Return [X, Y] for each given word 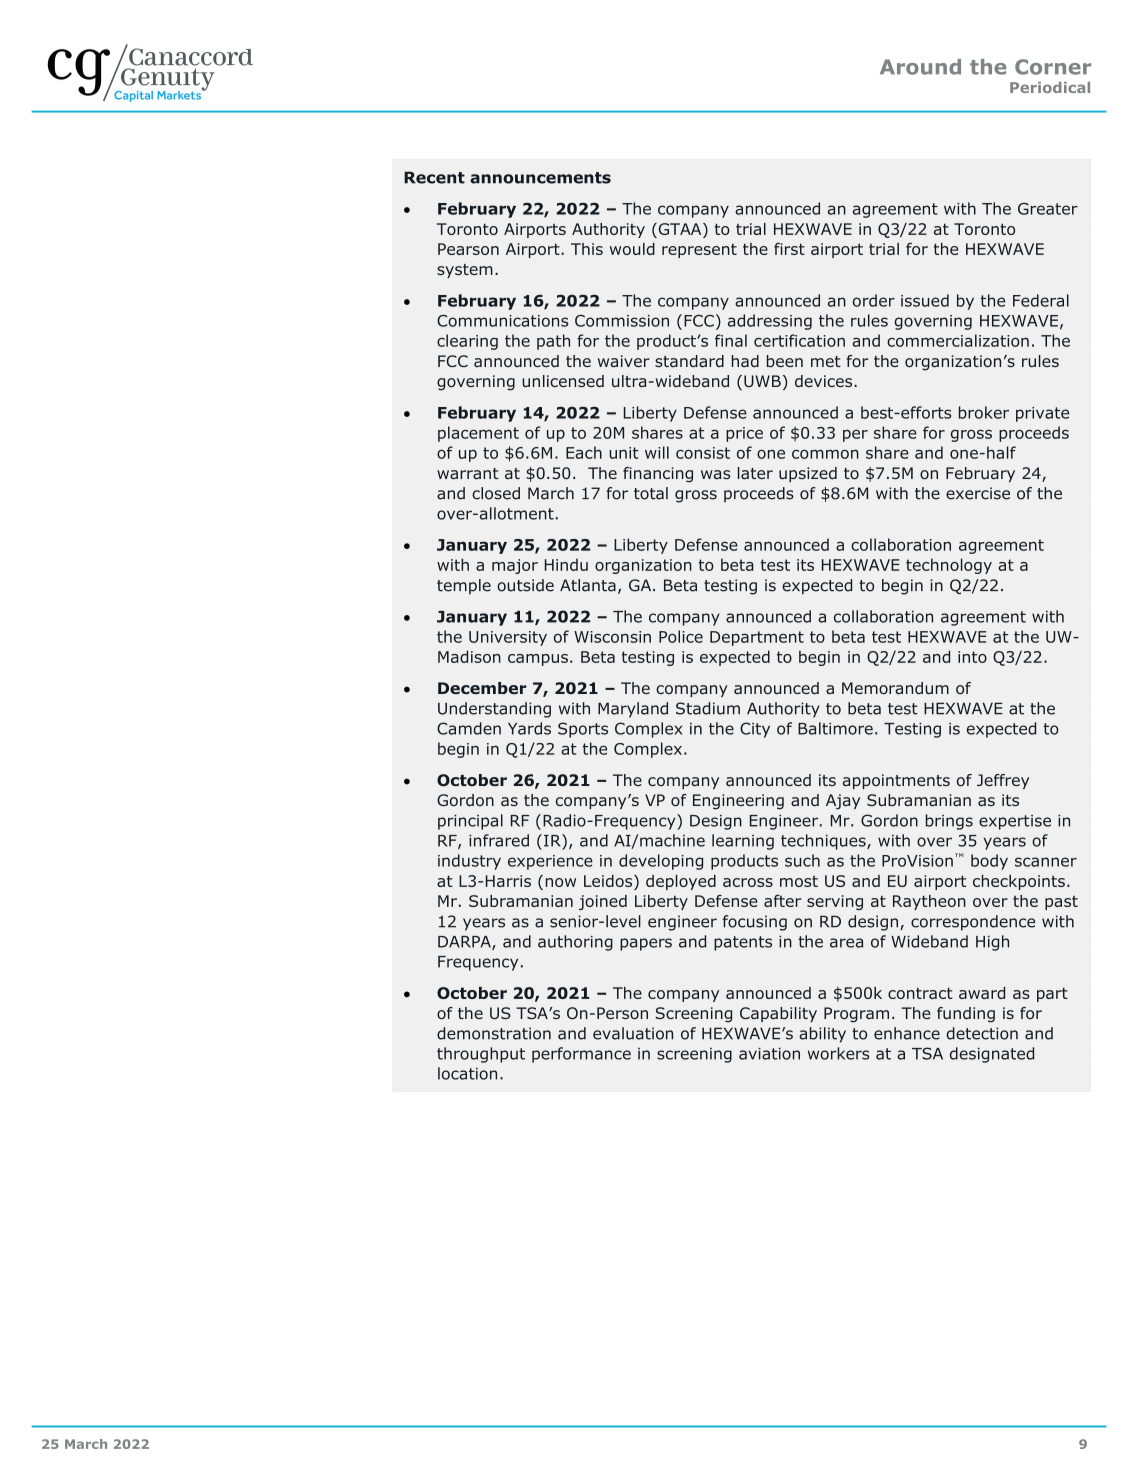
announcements [540, 178]
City [755, 730]
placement [478, 434]
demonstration [494, 1033]
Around [920, 67]
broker [984, 412]
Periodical [1050, 87]
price [744, 434]
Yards [529, 728]
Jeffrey [1003, 781]
